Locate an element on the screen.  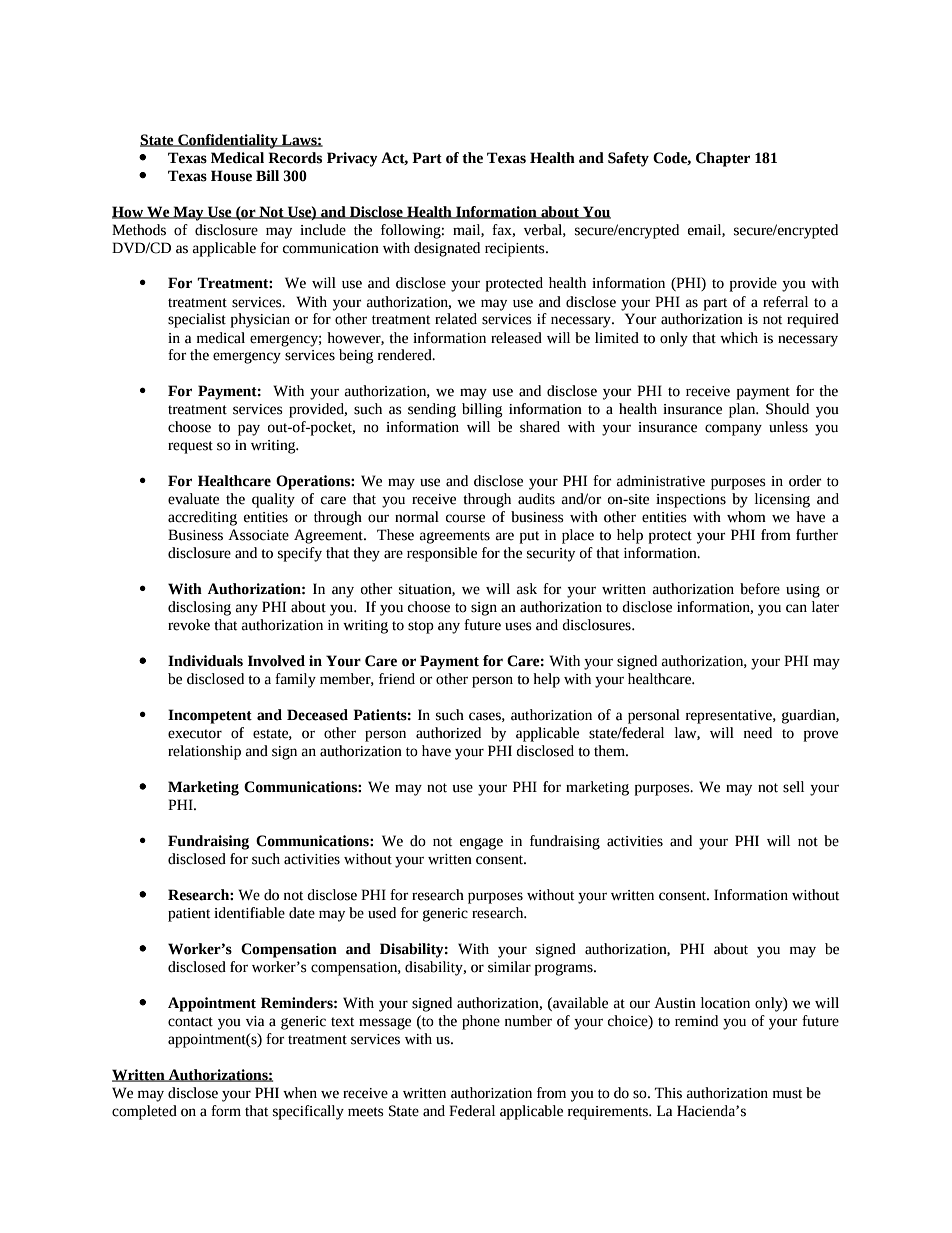
before is located at coordinates (760, 589).
